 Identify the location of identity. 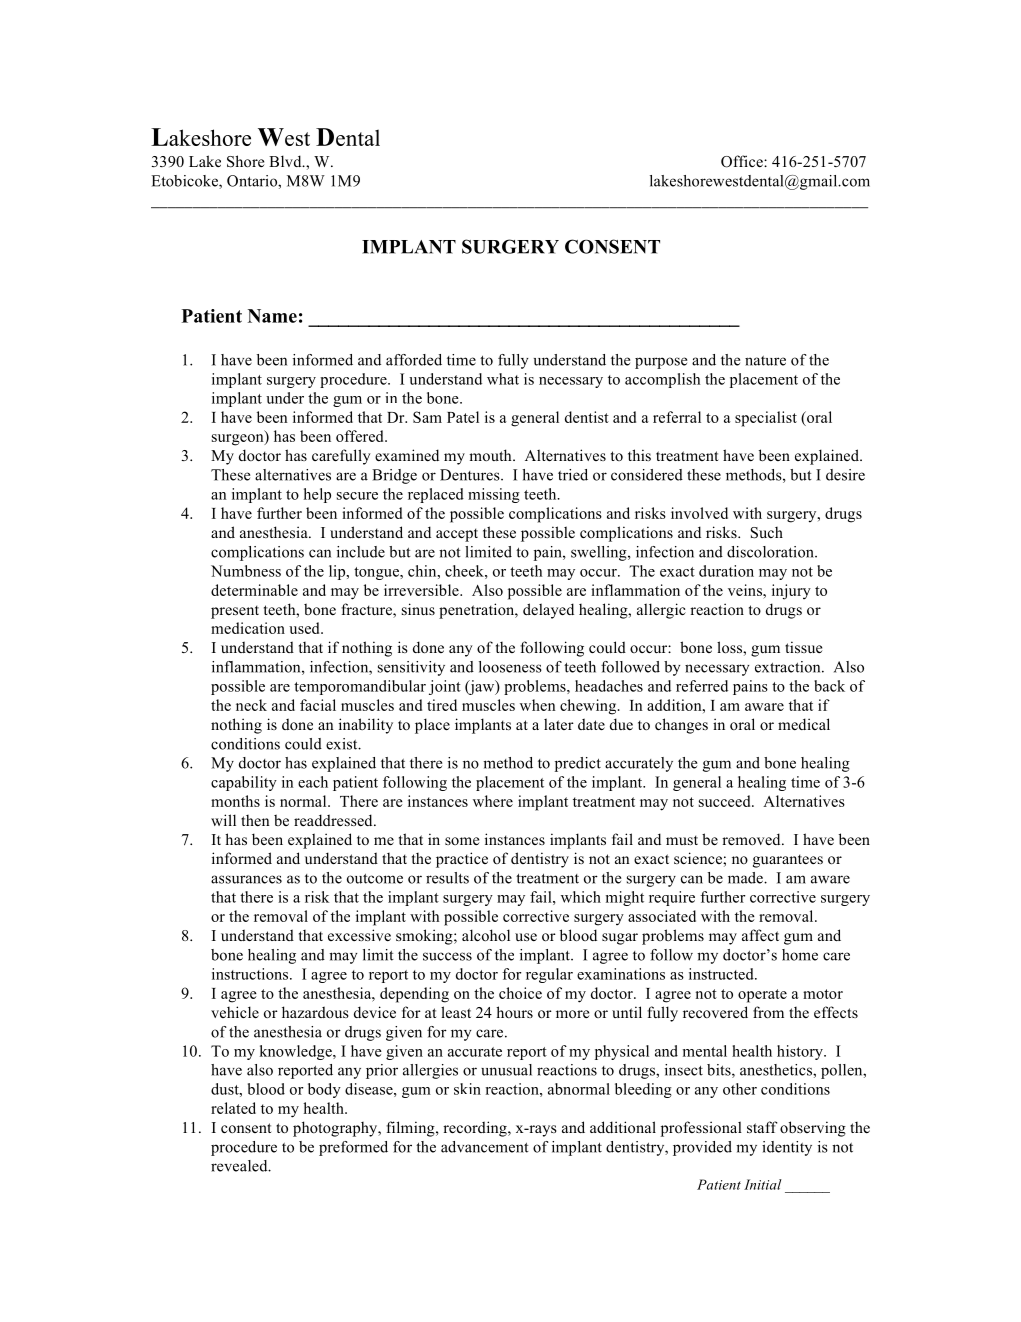
(787, 1148).
